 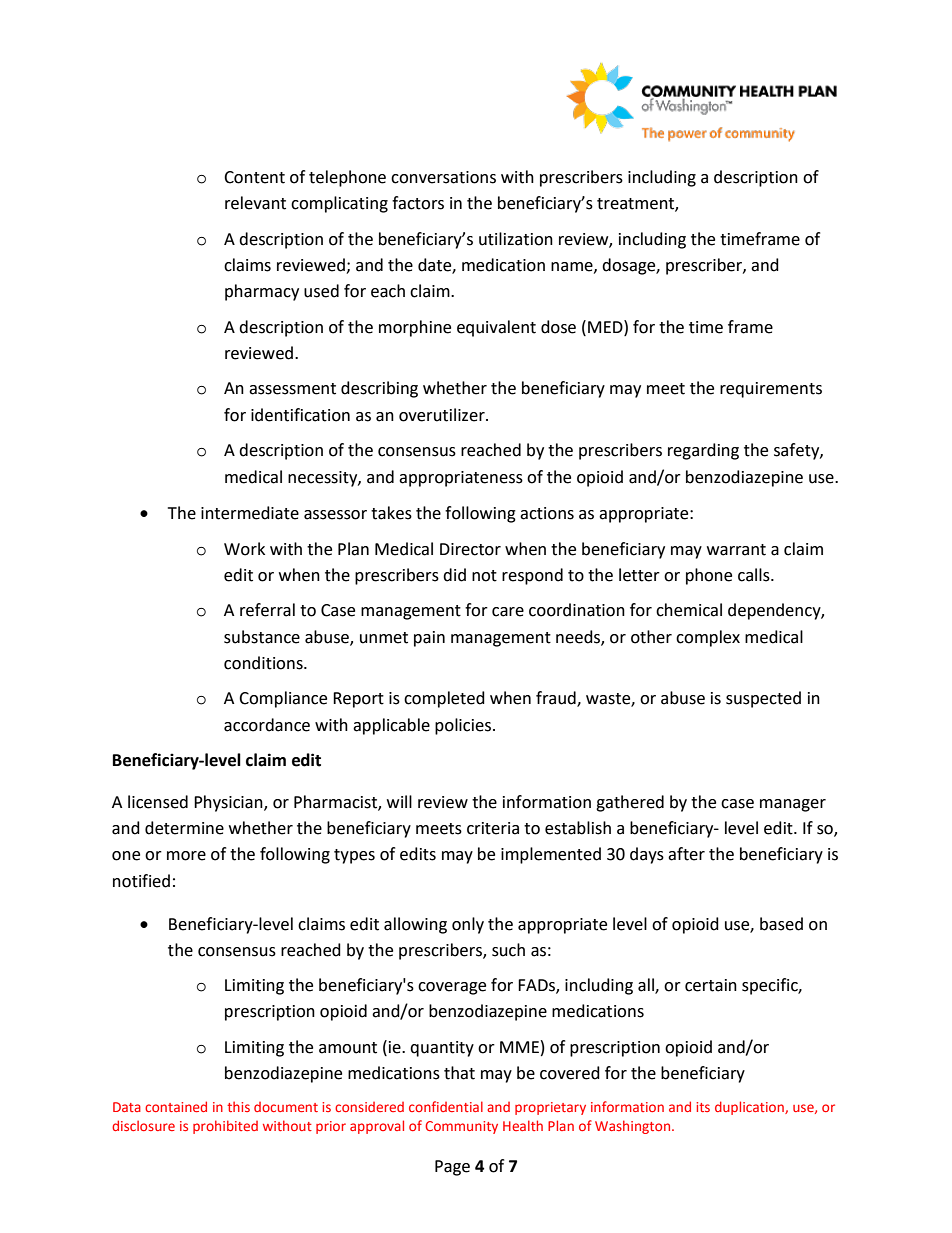 What do you see at coordinates (703, 451) in the document?
I see `regarding` at bounding box center [703, 451].
